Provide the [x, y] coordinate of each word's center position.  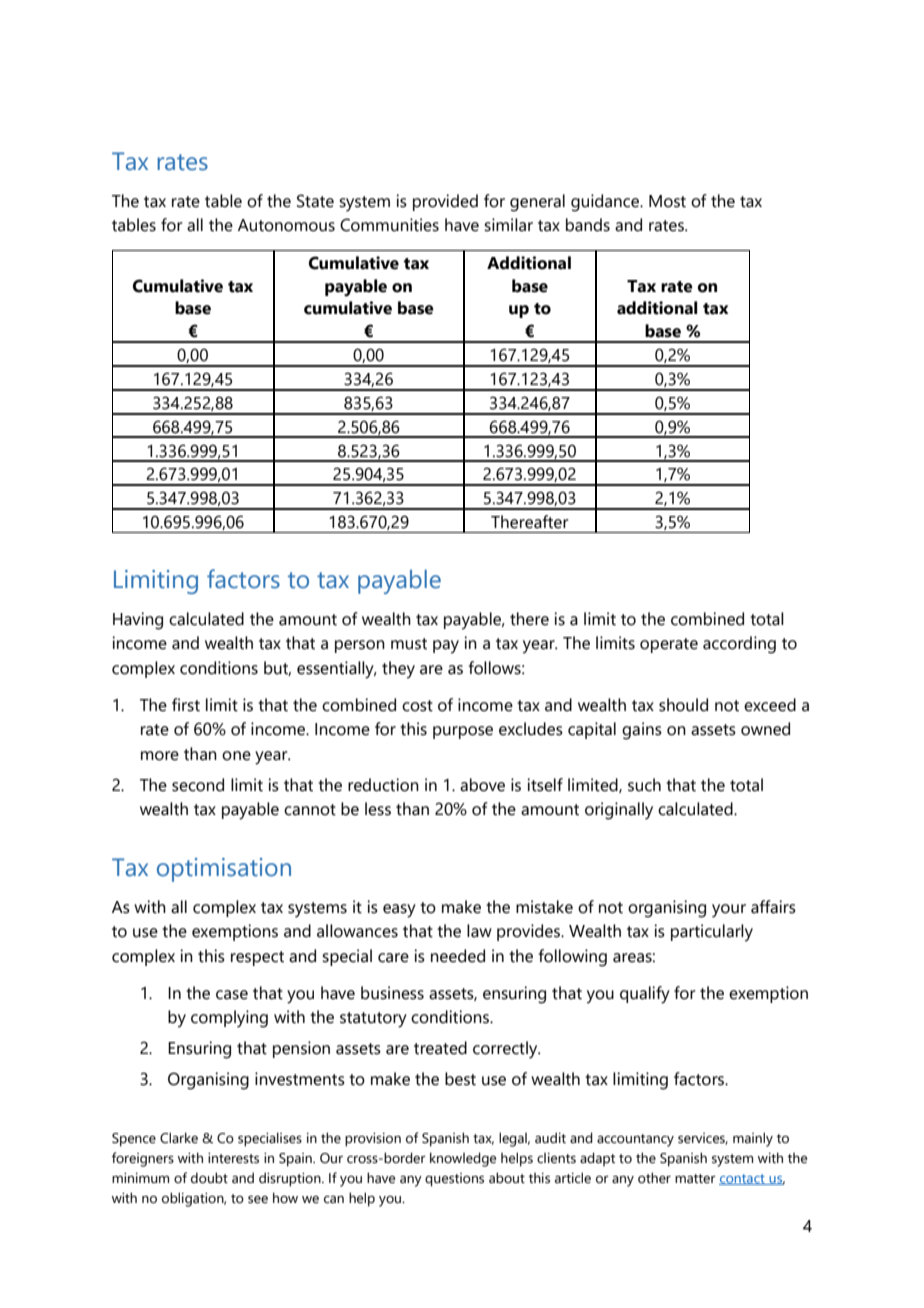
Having [138, 621]
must [409, 644]
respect [257, 958]
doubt [209, 1178]
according [739, 645]
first [186, 705]
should [683, 705]
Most [667, 201]
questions [454, 1180]
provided [445, 202]
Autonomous [286, 225]
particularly [712, 933]
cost [417, 706]
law [479, 931]
